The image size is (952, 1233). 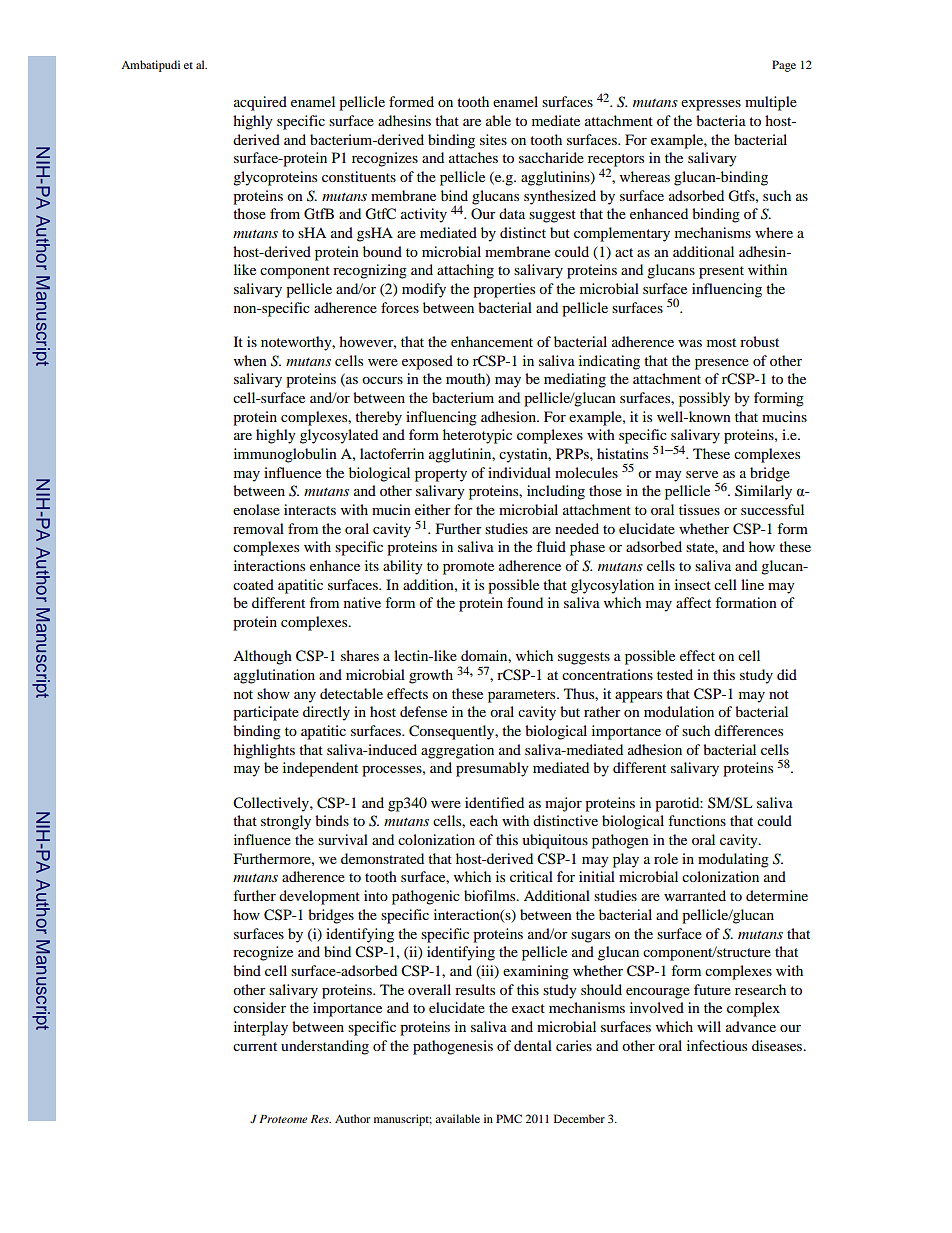 I want to click on expresses, so click(x=711, y=105).
